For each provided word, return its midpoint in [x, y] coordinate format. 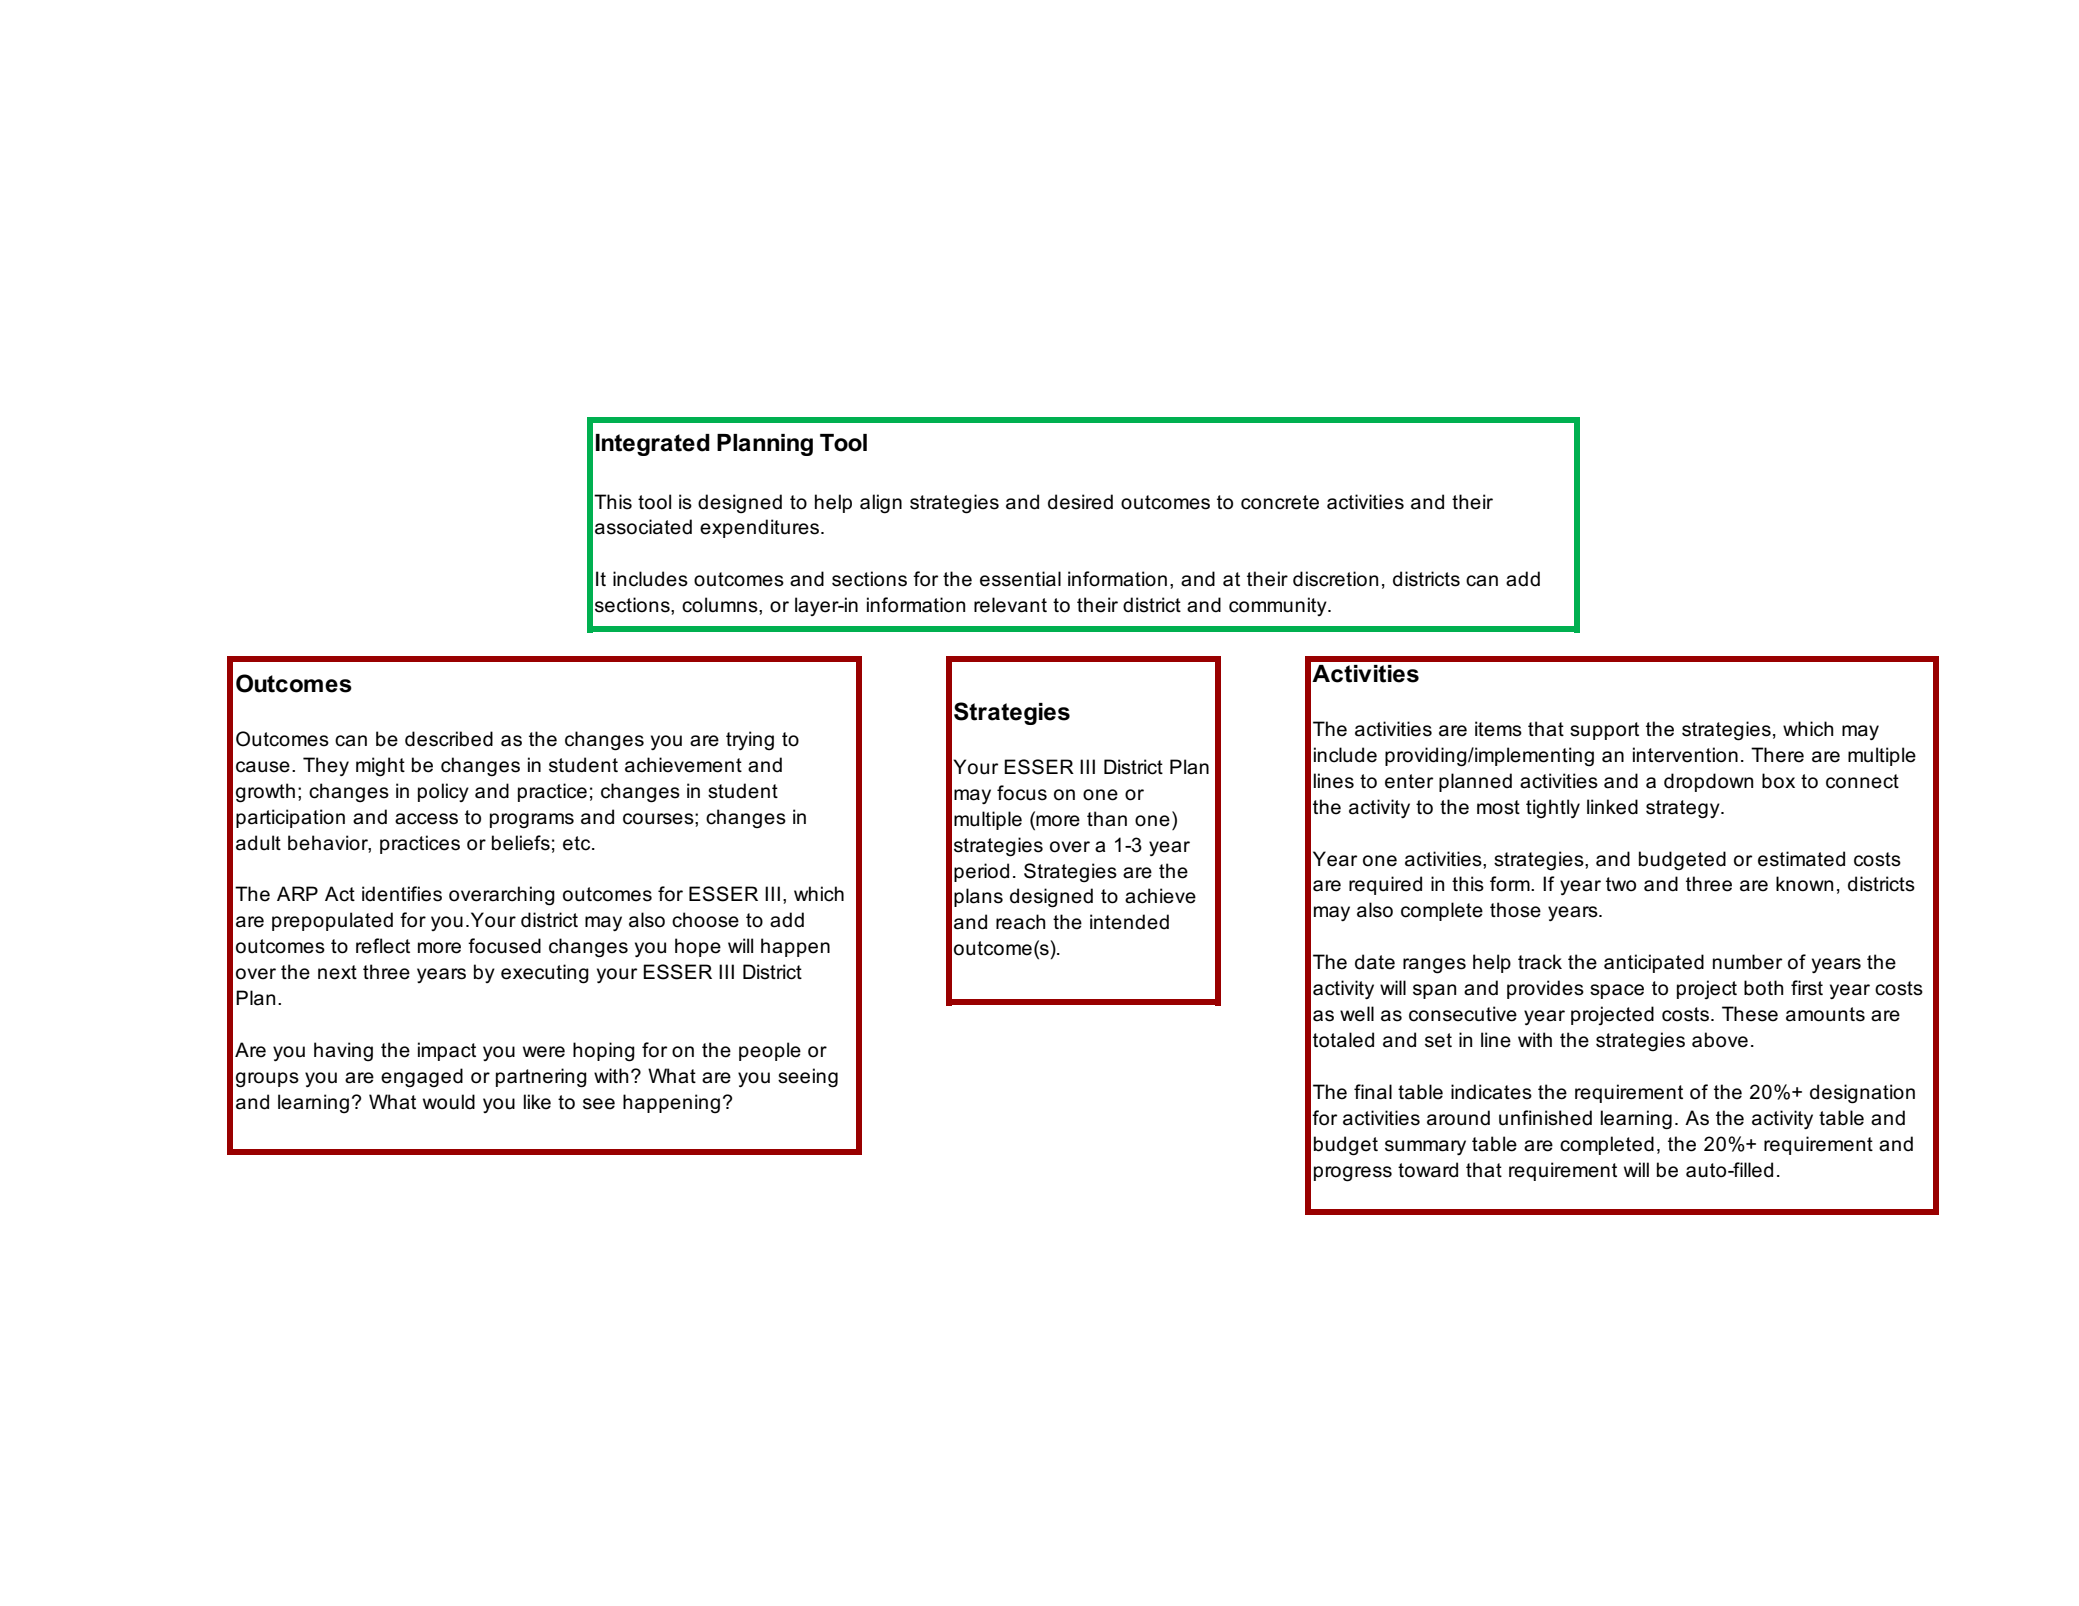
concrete [1280, 502]
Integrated [653, 445]
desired [1080, 502]
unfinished [1545, 1118]
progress [1353, 1174]
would [449, 1102]
